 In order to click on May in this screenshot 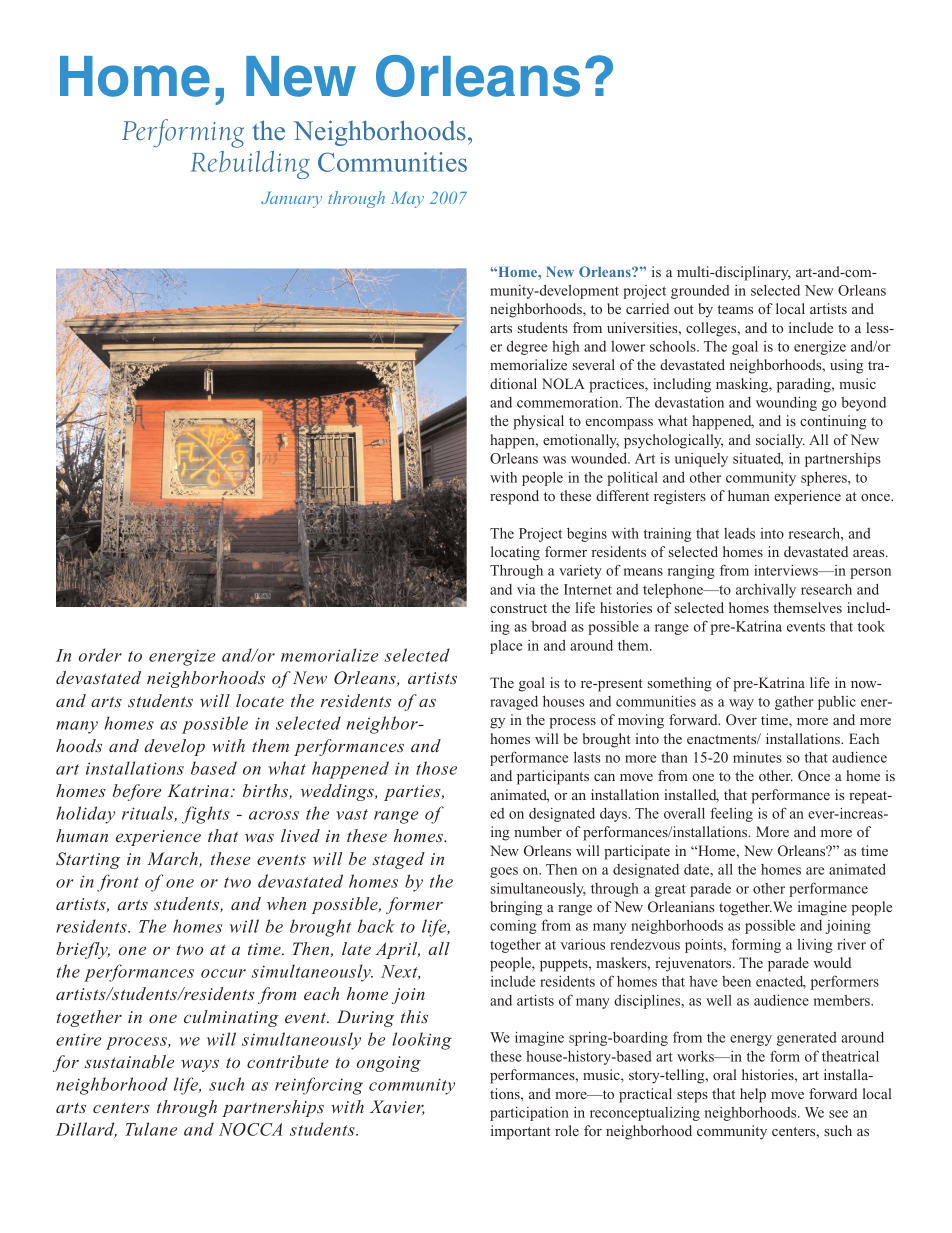, I will do `click(407, 200)`.
